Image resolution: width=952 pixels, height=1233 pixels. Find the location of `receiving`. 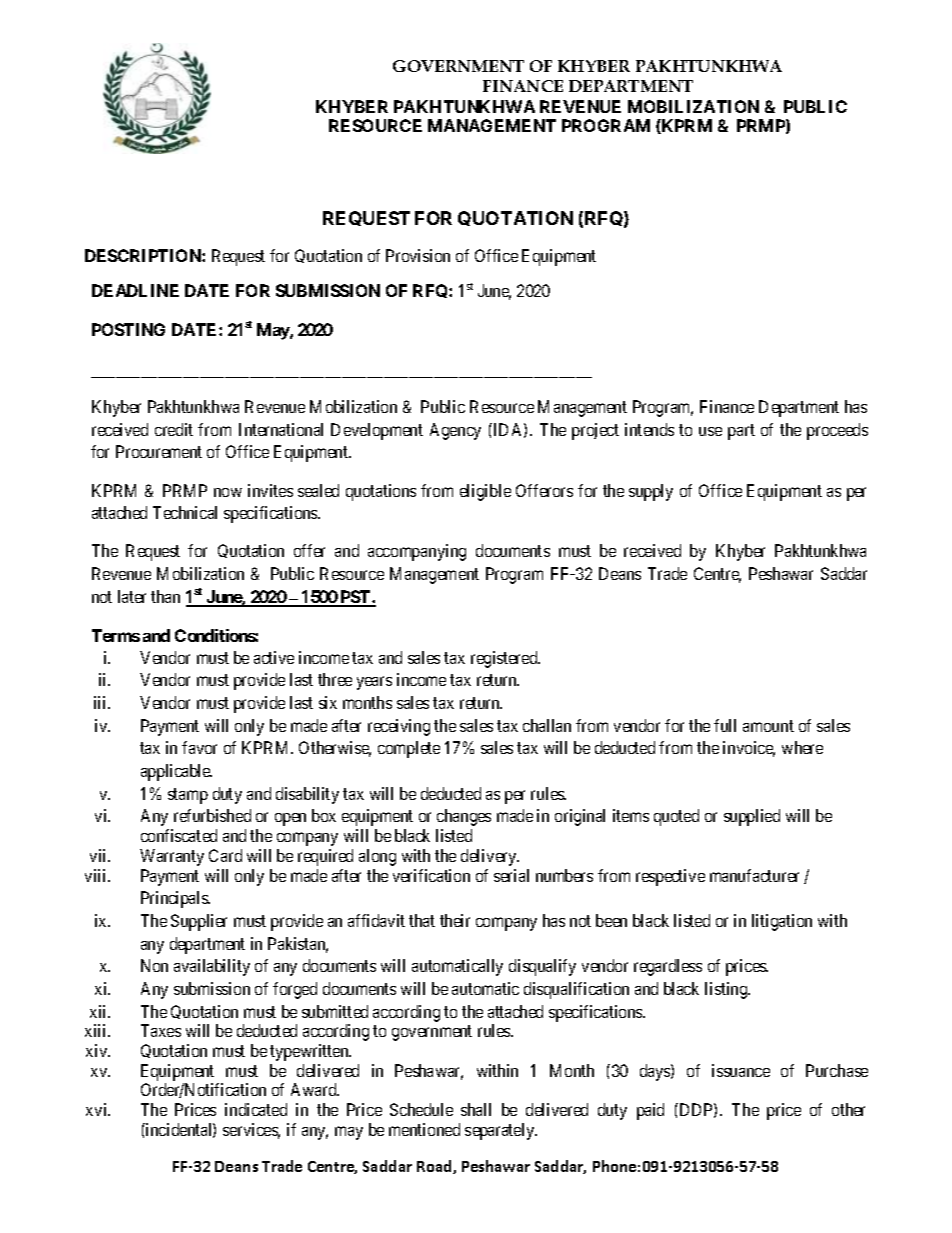

receiving is located at coordinates (399, 727).
